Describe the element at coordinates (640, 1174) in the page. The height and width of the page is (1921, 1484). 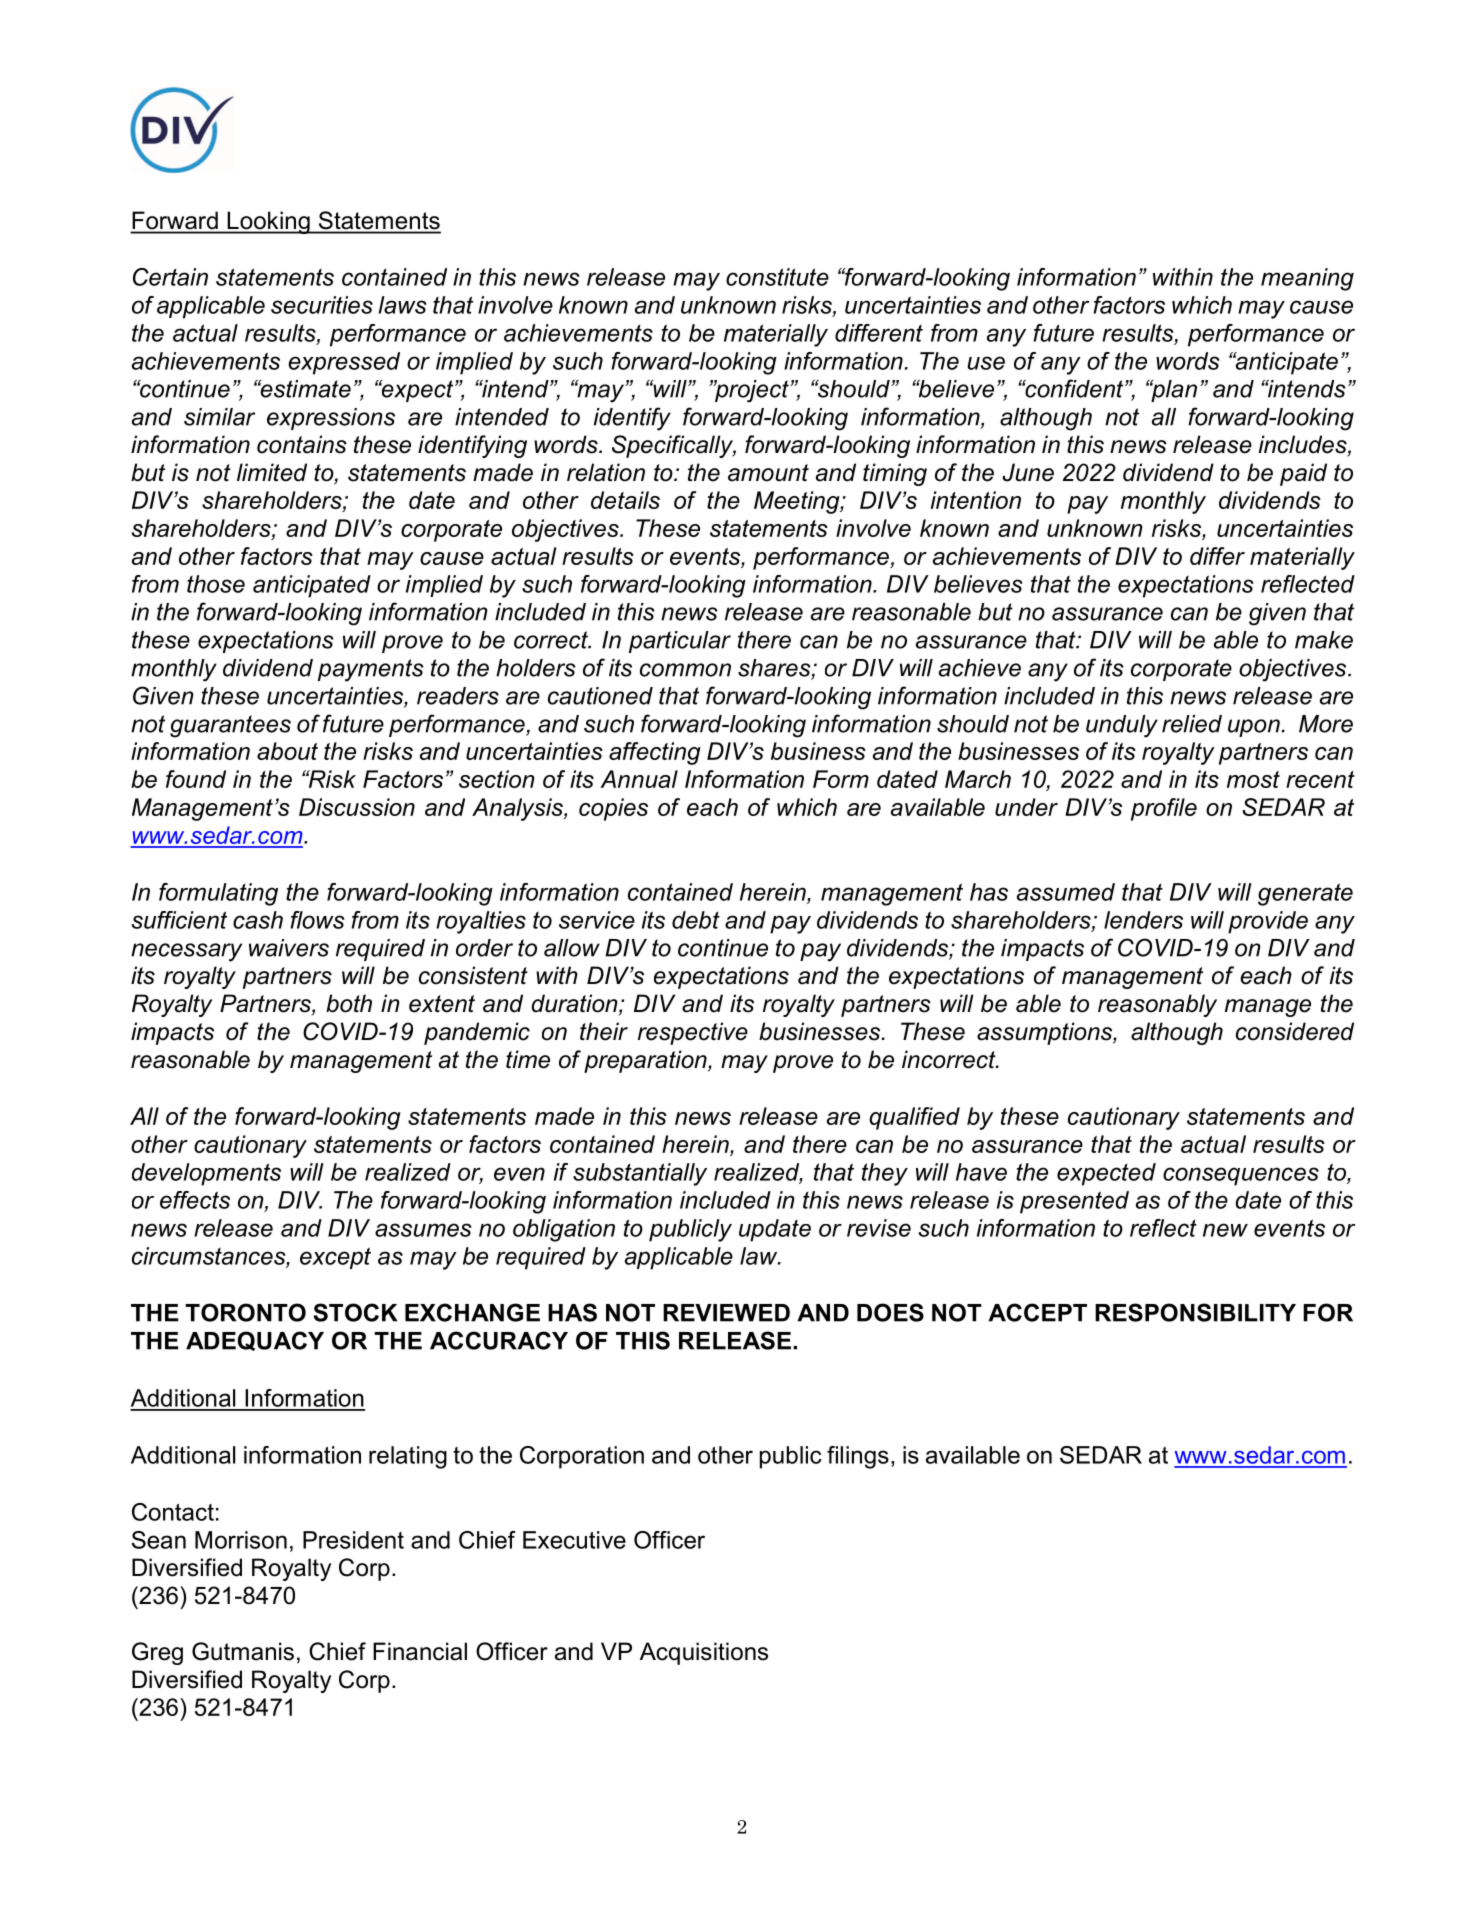
I see `substantially` at that location.
